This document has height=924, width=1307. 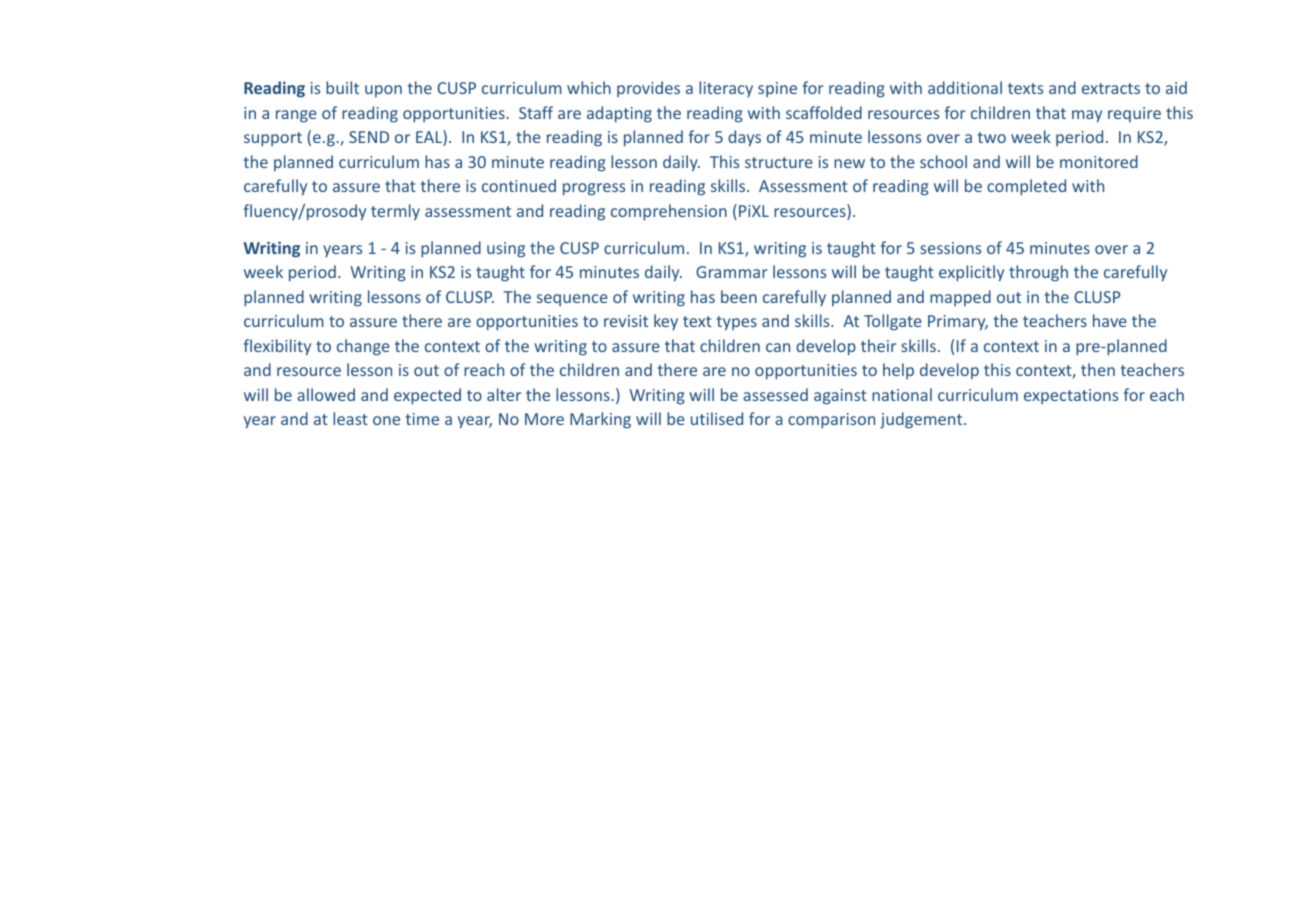 What do you see at coordinates (383, 91) in the document?
I see `upon` at bounding box center [383, 91].
